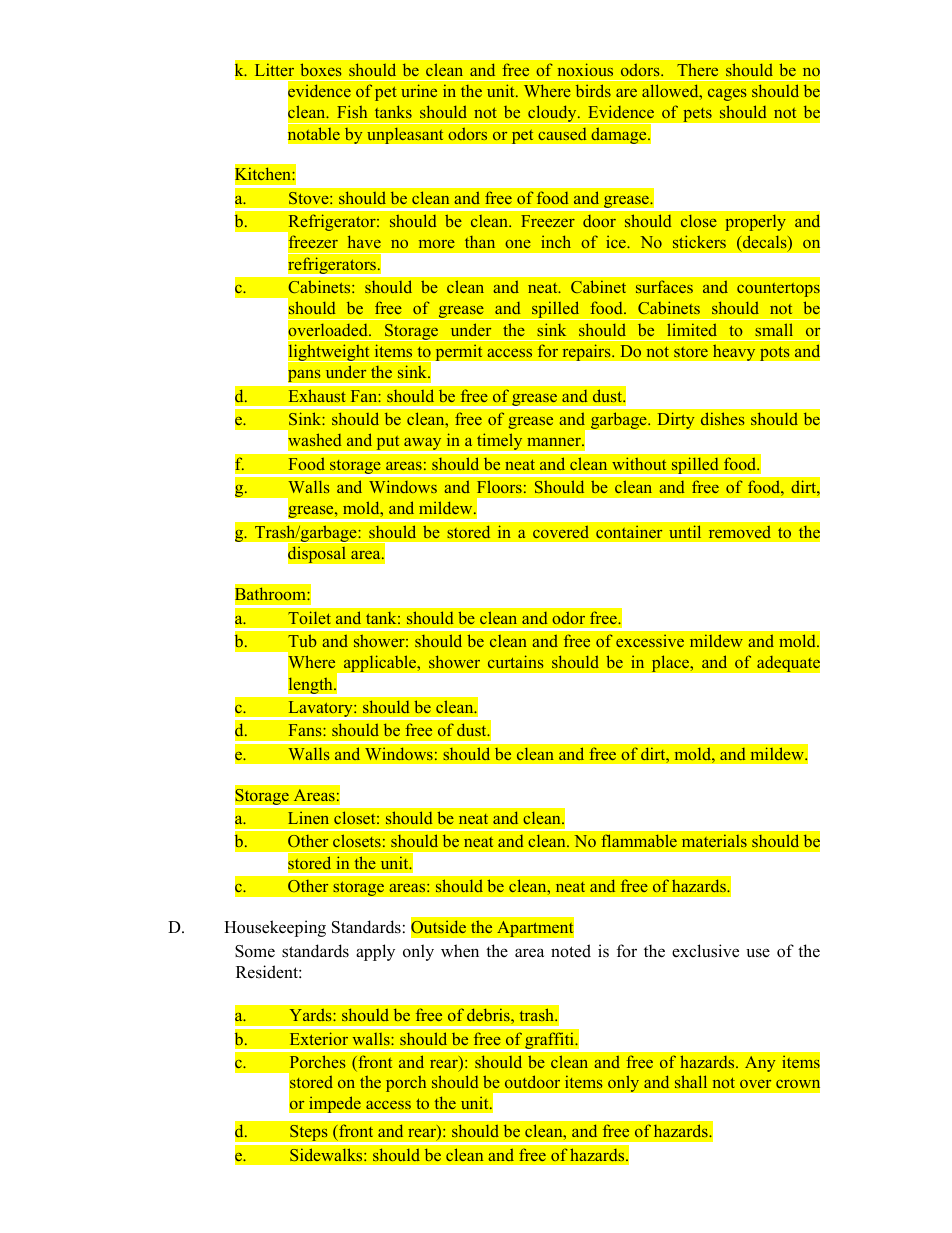 The width and height of the image is (952, 1233). Describe the element at coordinates (727, 95) in the image. I see `cages` at that location.
